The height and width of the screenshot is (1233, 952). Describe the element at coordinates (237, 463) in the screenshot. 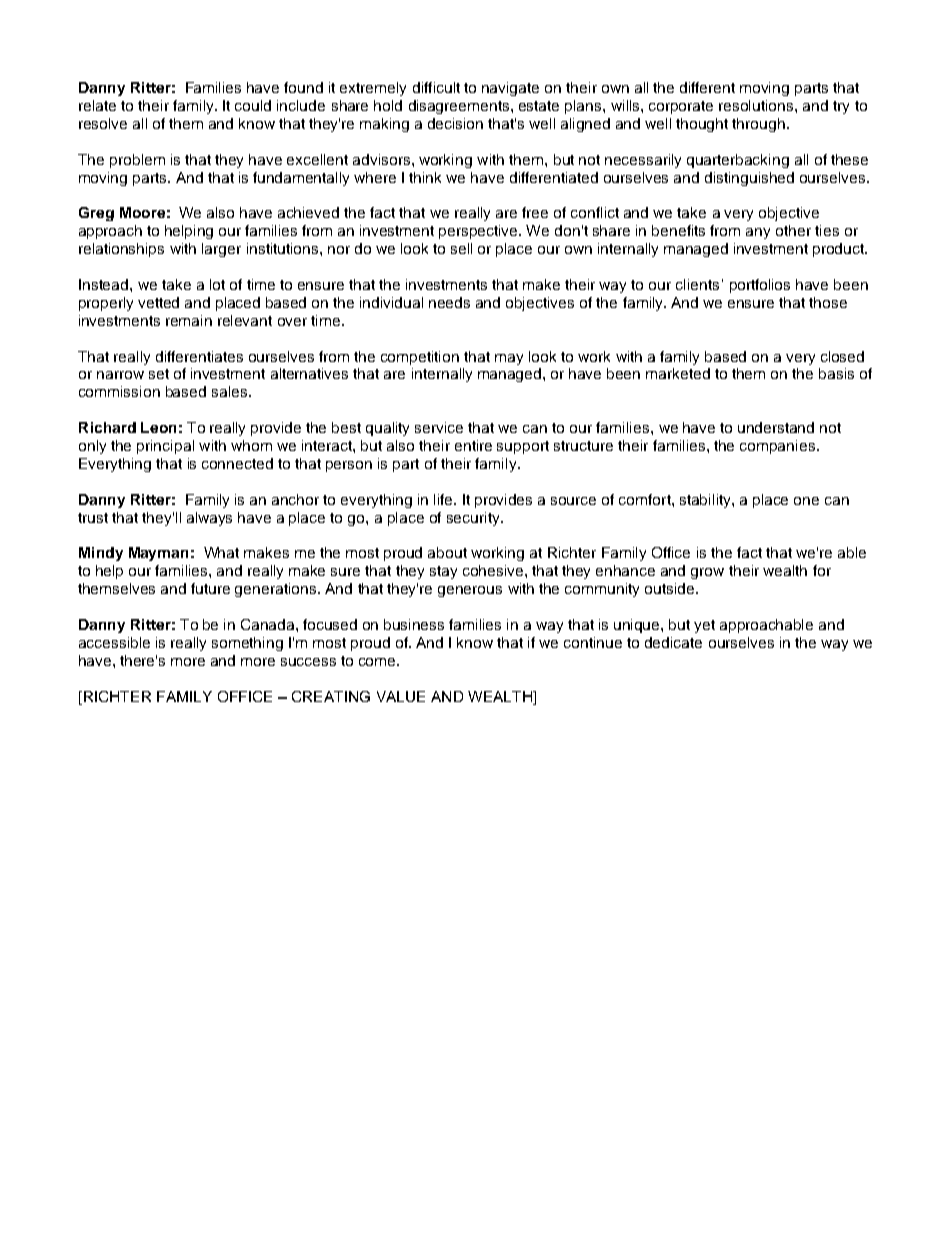

I see `connected` at that location.
